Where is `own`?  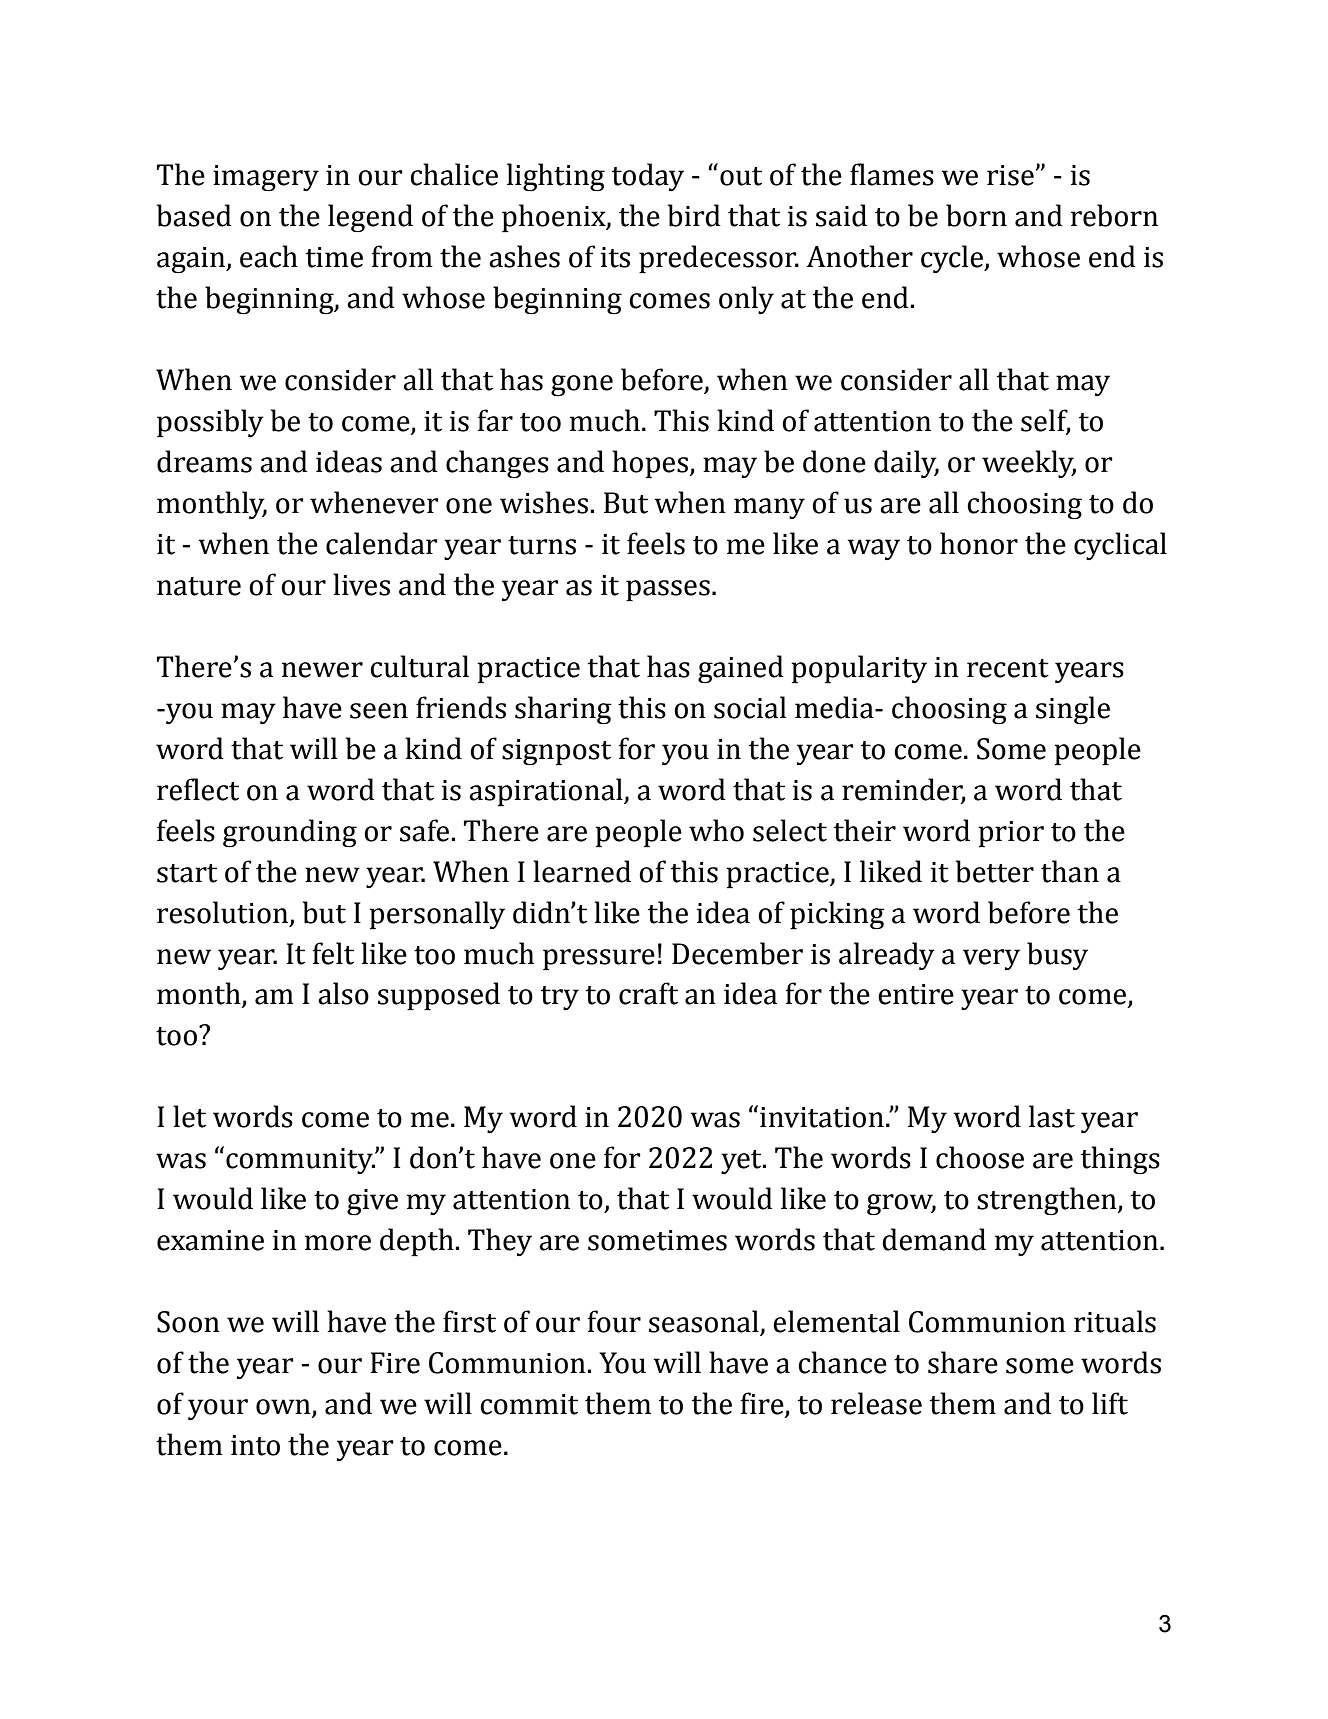 own is located at coordinates (284, 1408).
